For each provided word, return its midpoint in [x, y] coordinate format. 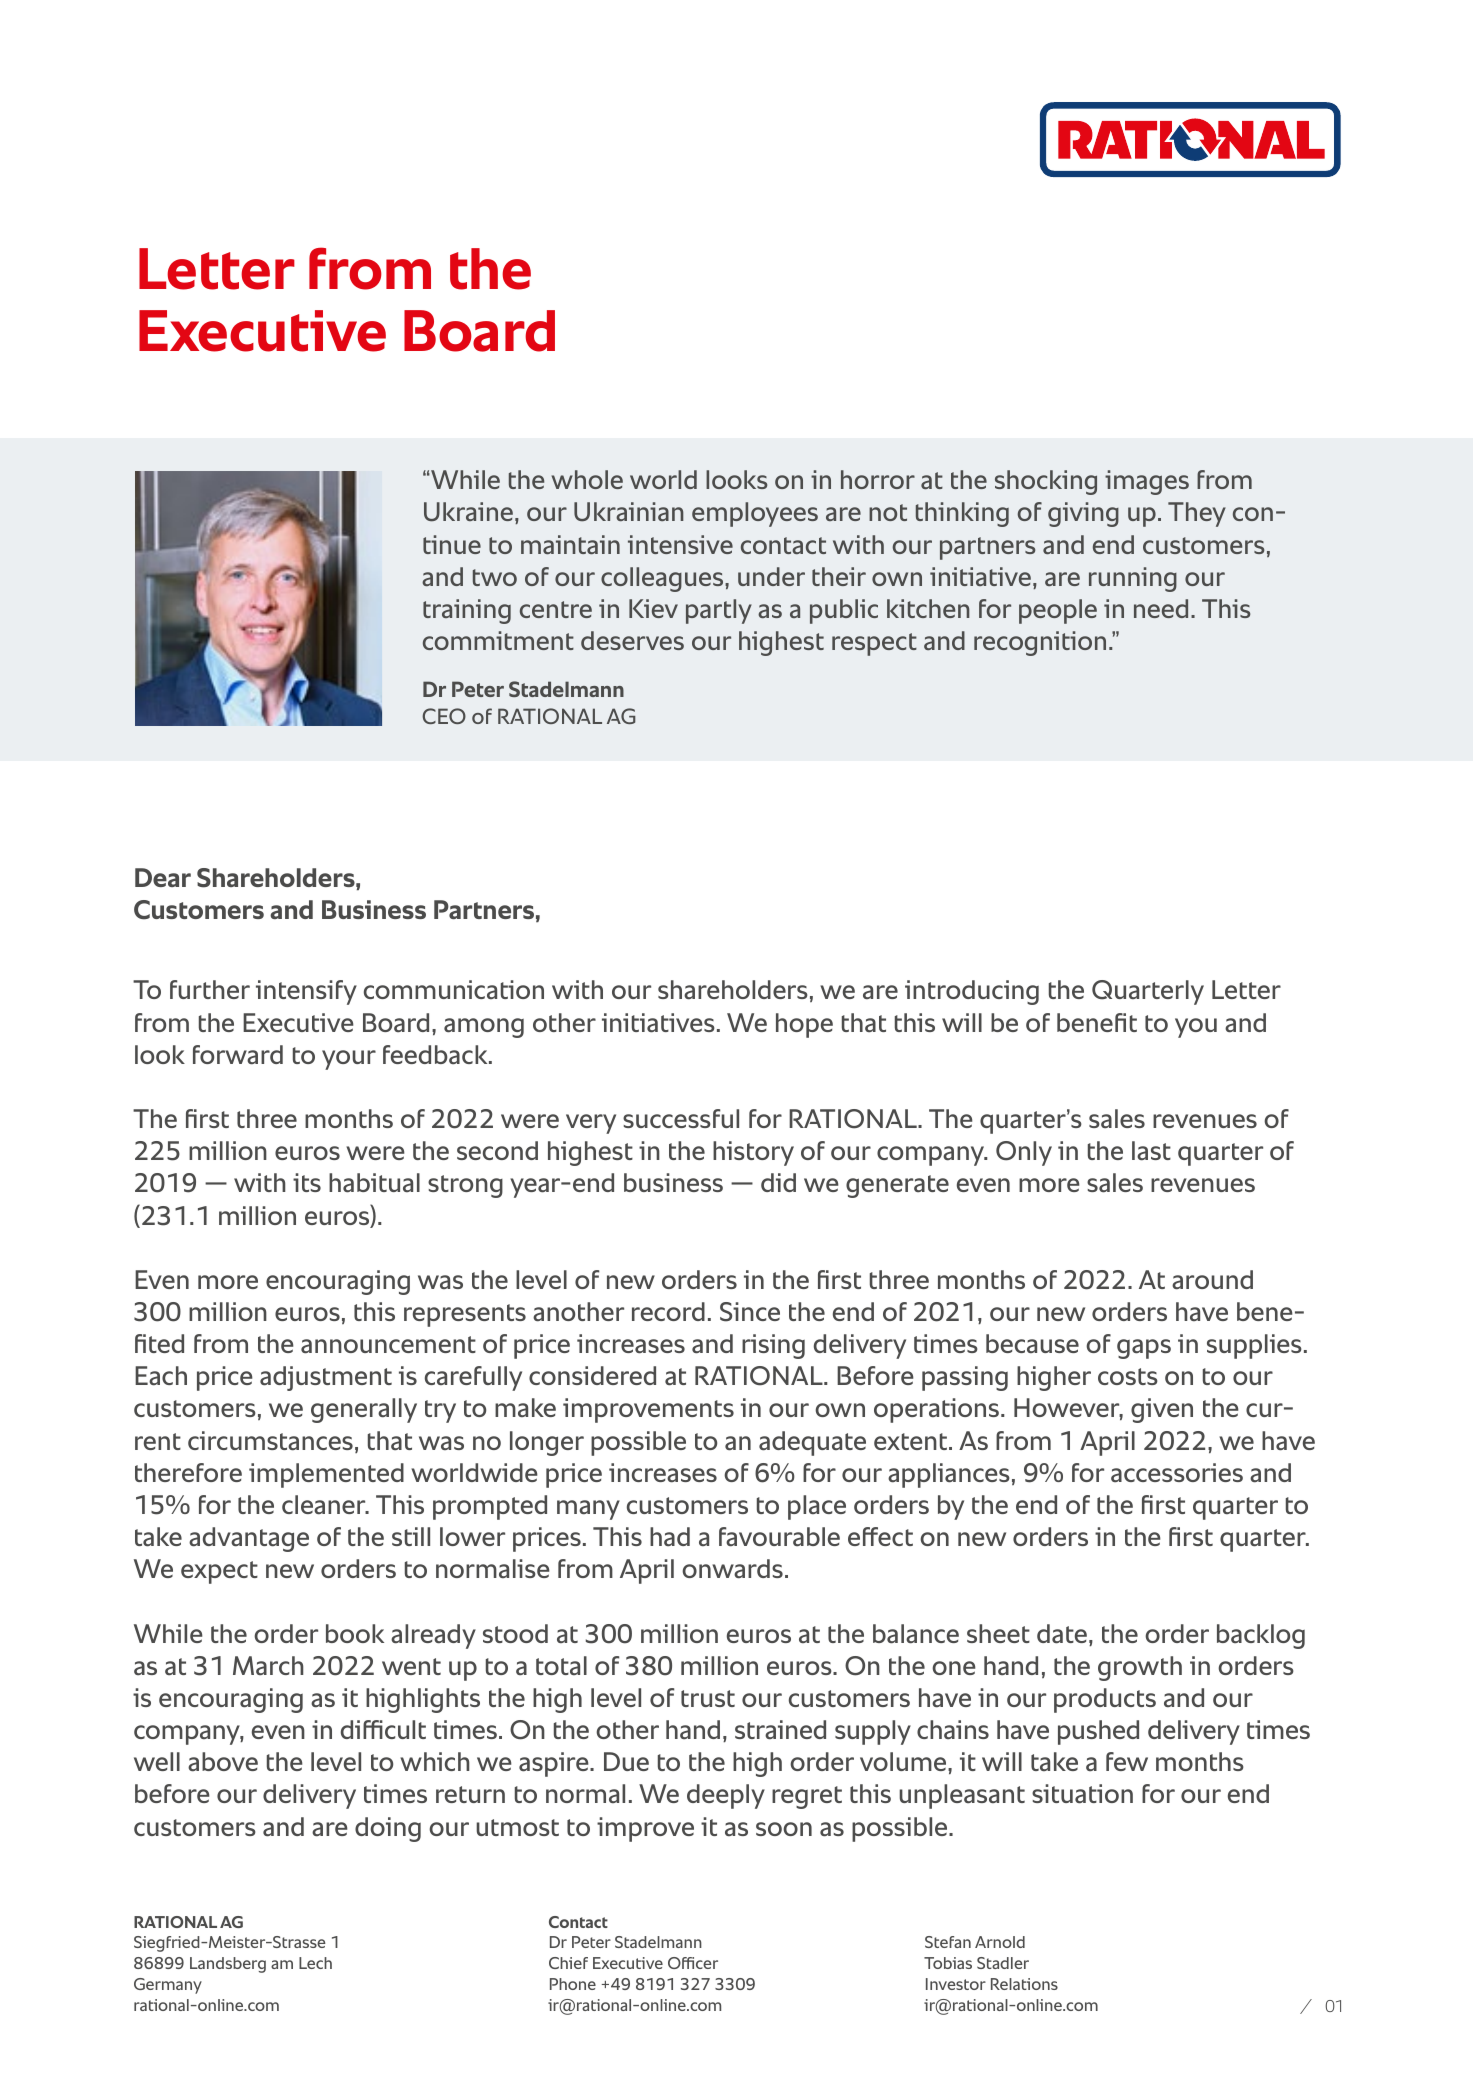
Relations [1024, 1984]
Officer [693, 1963]
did [778, 1182]
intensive [680, 544]
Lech [315, 1963]
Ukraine [468, 512]
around [1212, 1280]
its [307, 1182]
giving [1083, 514]
